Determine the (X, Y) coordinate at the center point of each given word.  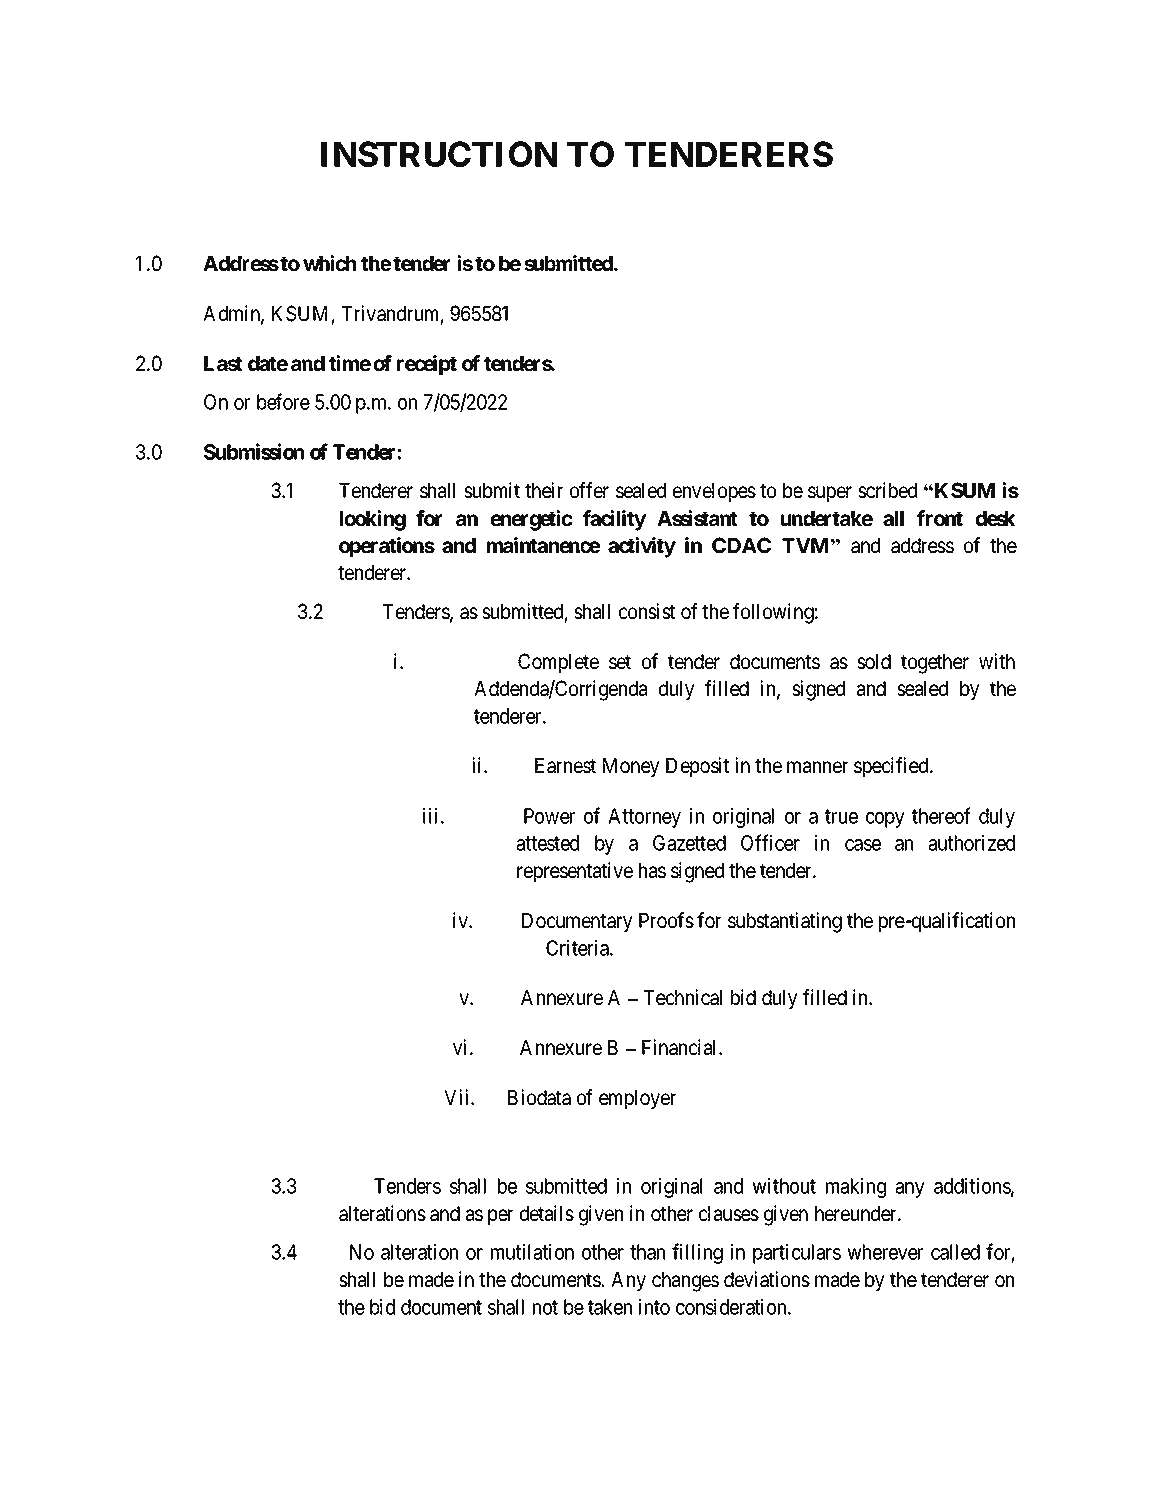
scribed (887, 490)
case (863, 845)
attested (548, 843)
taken (610, 1307)
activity (642, 547)
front (940, 518)
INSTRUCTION (439, 154)
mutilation (532, 1252)
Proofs (666, 920)
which (329, 263)
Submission (254, 451)
